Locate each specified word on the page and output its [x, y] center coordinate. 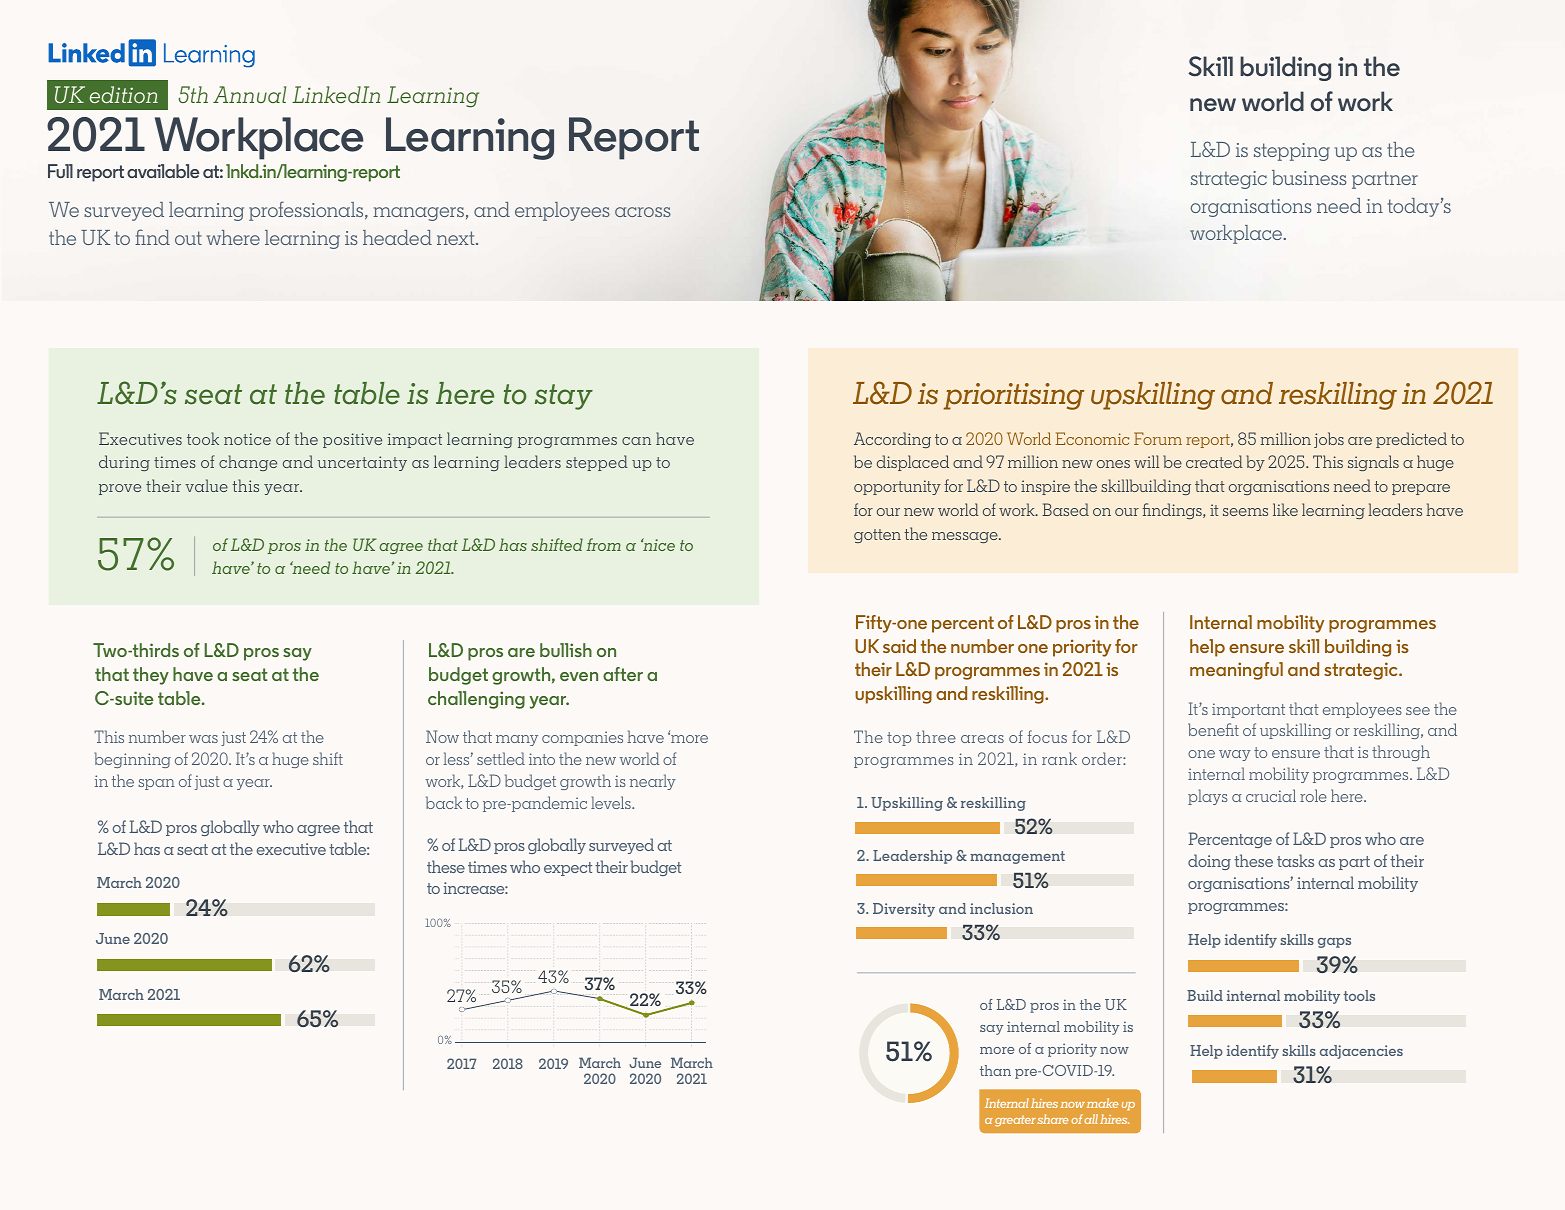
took [203, 438]
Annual [249, 94]
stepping [1292, 152]
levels [612, 802]
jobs [1329, 440]
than [995, 1070]
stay [564, 397]
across [643, 212]
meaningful [1236, 671]
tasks [1295, 860]
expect [568, 869]
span [156, 784]
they [151, 676]
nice [658, 544]
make [1103, 1103]
